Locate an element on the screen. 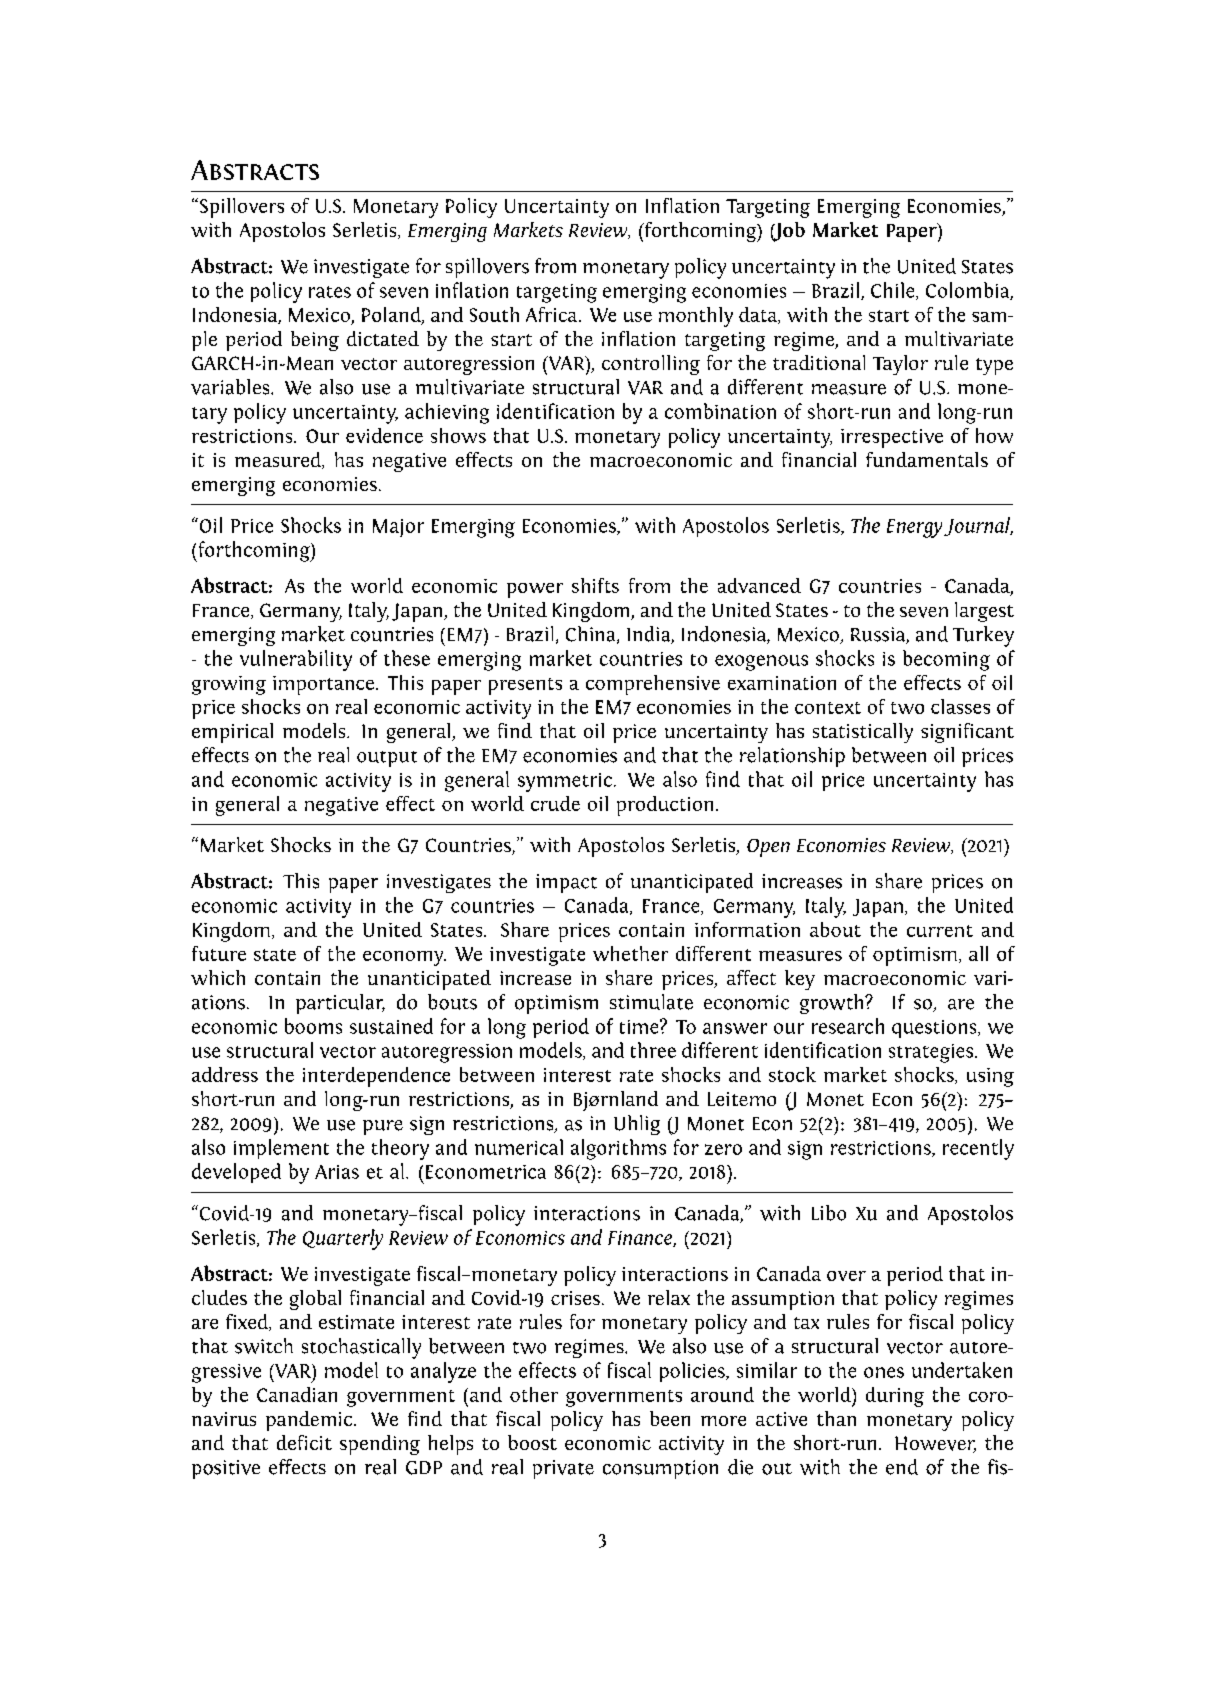 The image size is (1205, 1704). classes is located at coordinates (960, 706).
